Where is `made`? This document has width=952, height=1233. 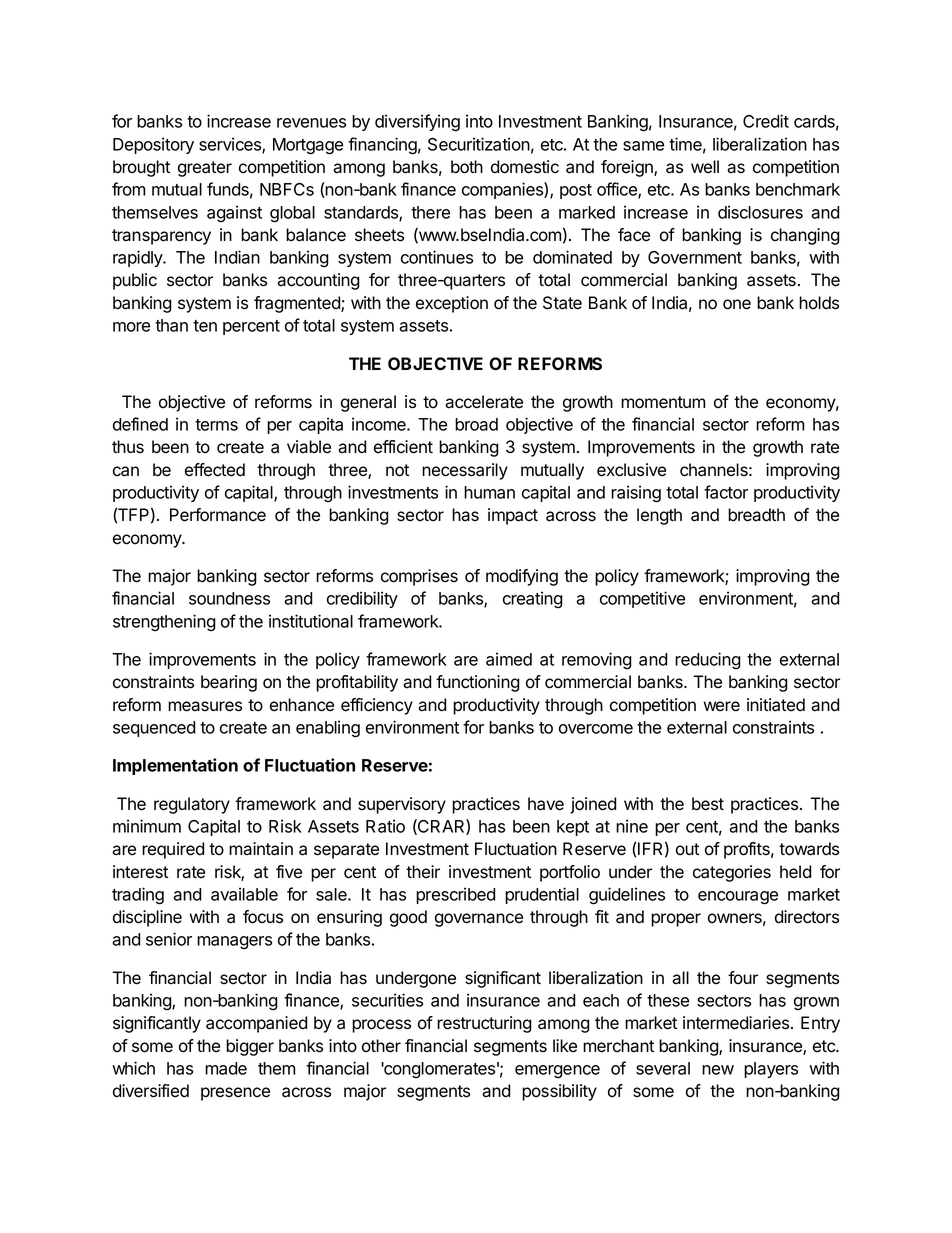
made is located at coordinates (226, 1068).
